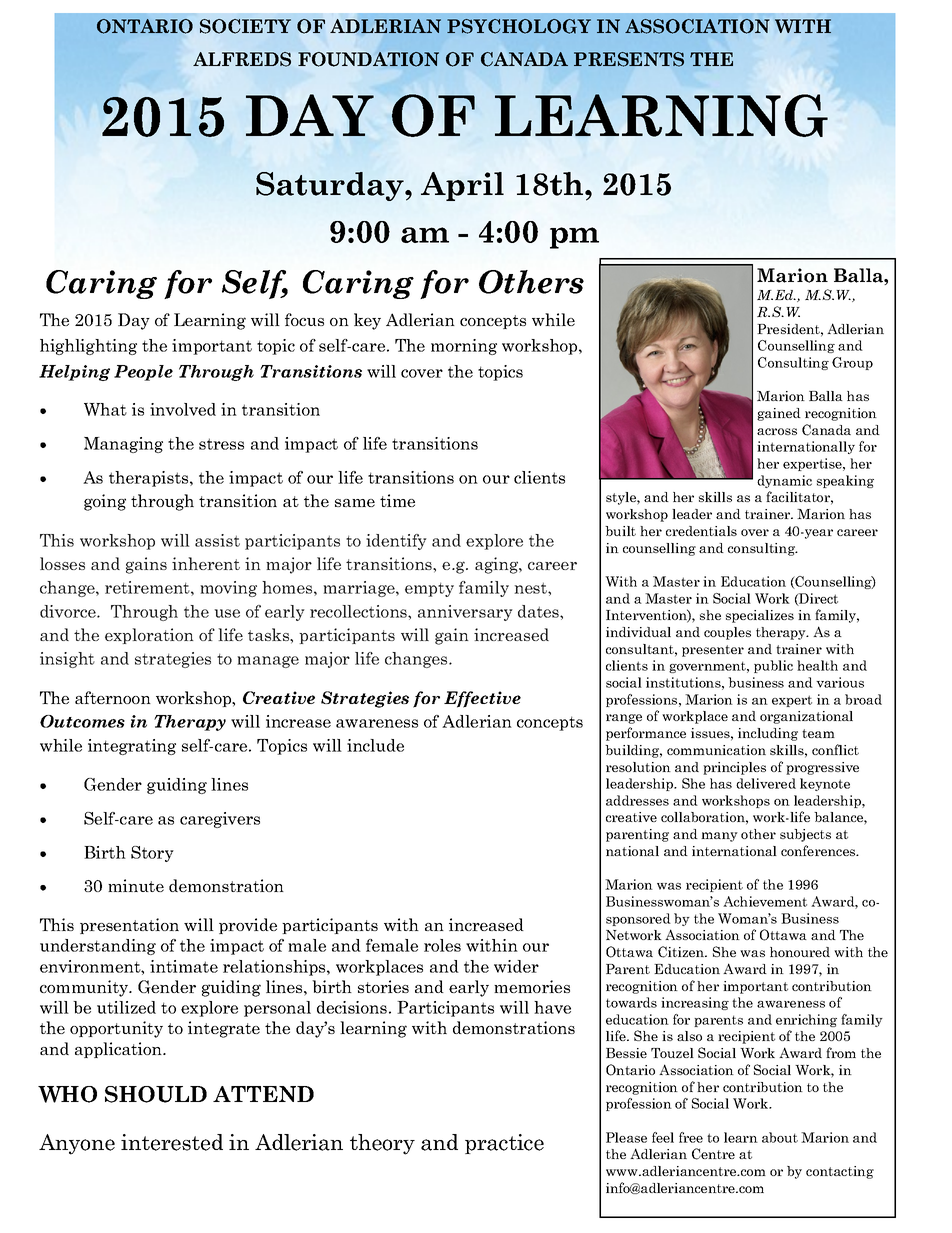 The image size is (952, 1233). Describe the element at coordinates (245, 26) in the image. I see `SOCIETY` at that location.
